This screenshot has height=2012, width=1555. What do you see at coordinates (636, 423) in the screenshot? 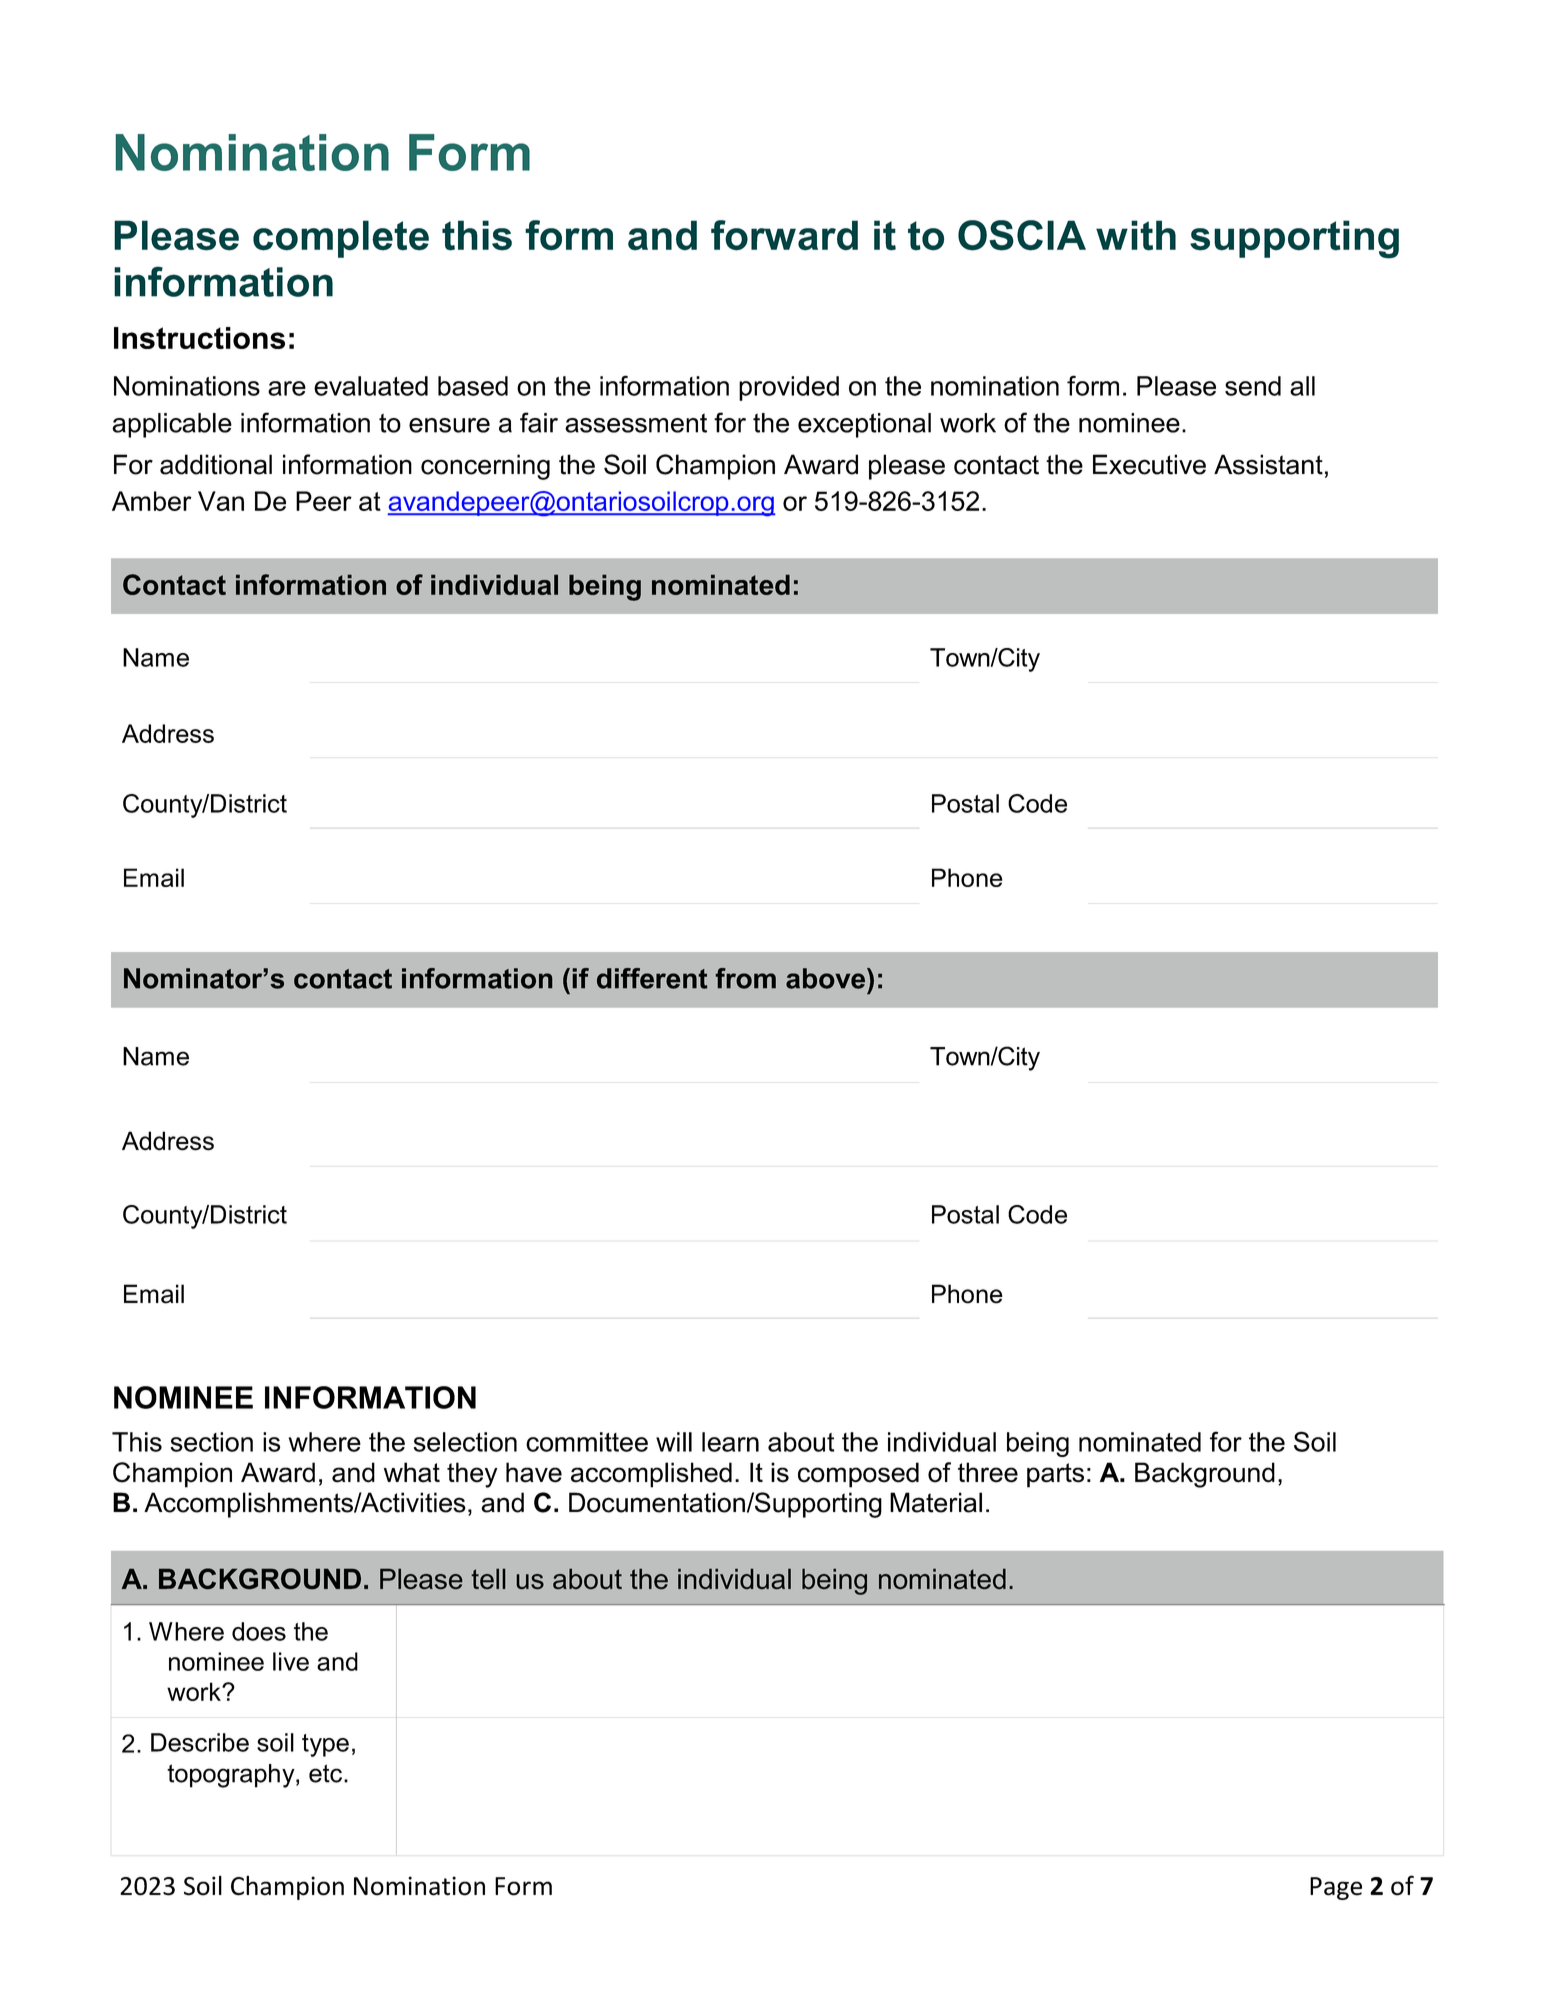
I see `assessment` at bounding box center [636, 423].
